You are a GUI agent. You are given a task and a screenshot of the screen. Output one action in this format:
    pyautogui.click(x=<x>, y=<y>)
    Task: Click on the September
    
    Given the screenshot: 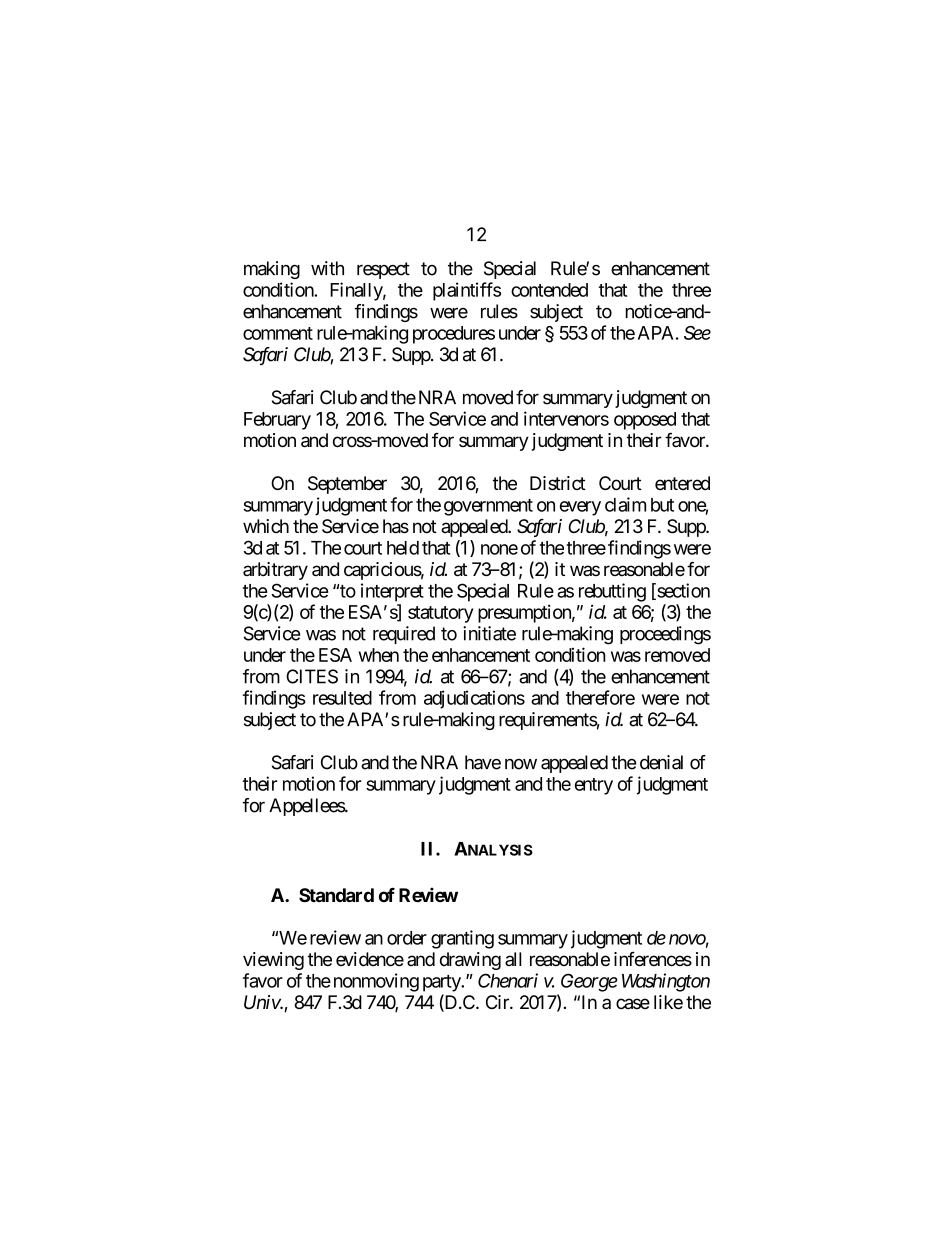 What is the action you would take?
    pyautogui.click(x=347, y=485)
